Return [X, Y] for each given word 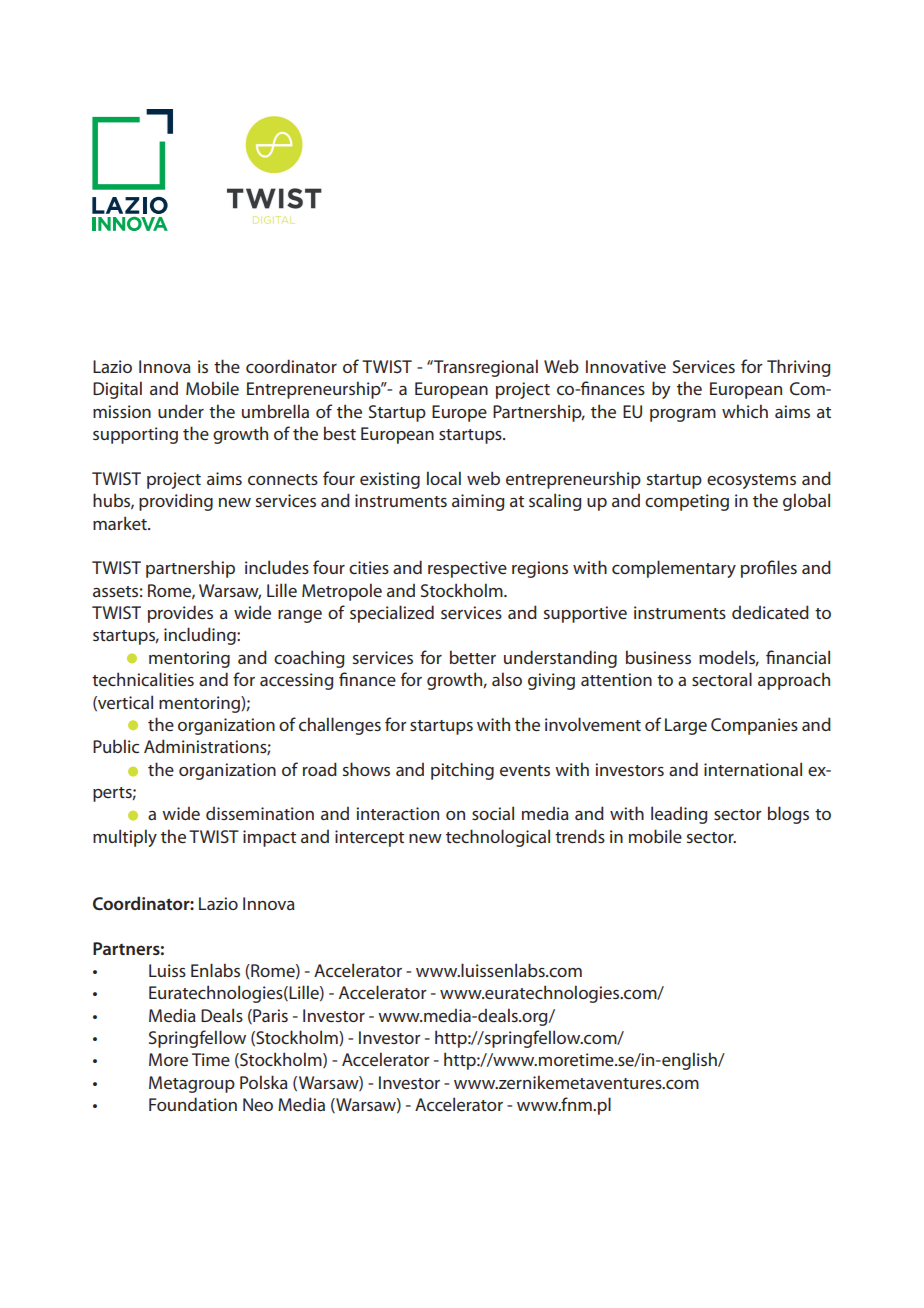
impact [269, 838]
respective [467, 569]
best [340, 433]
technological [498, 838]
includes [277, 567]
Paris [269, 1016]
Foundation [193, 1104]
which [745, 411]
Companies [754, 726]
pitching [462, 771]
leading [679, 815]
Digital [117, 390]
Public [116, 746]
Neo [258, 1104]
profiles [769, 569]
